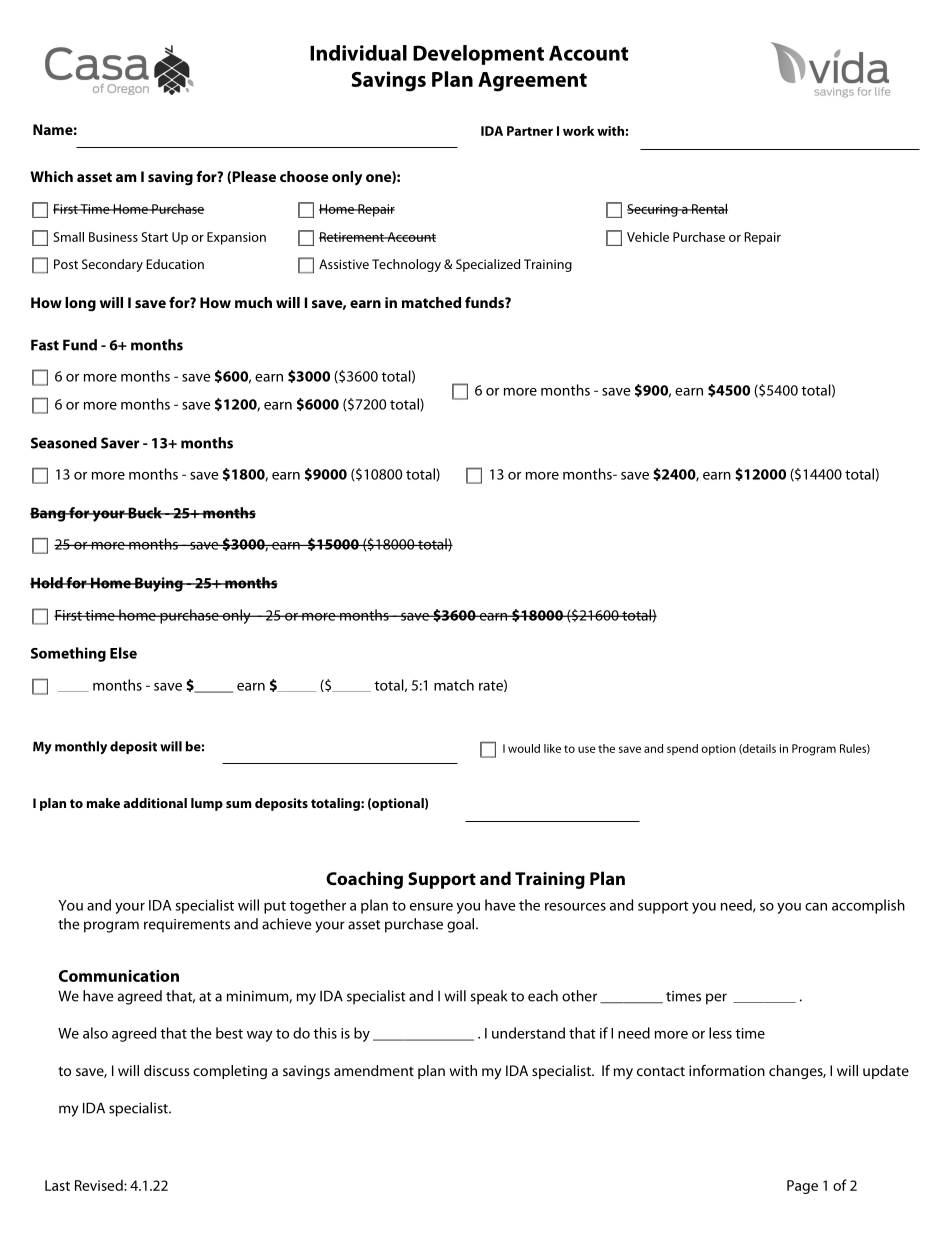  I want to click on would, so click(524, 748).
